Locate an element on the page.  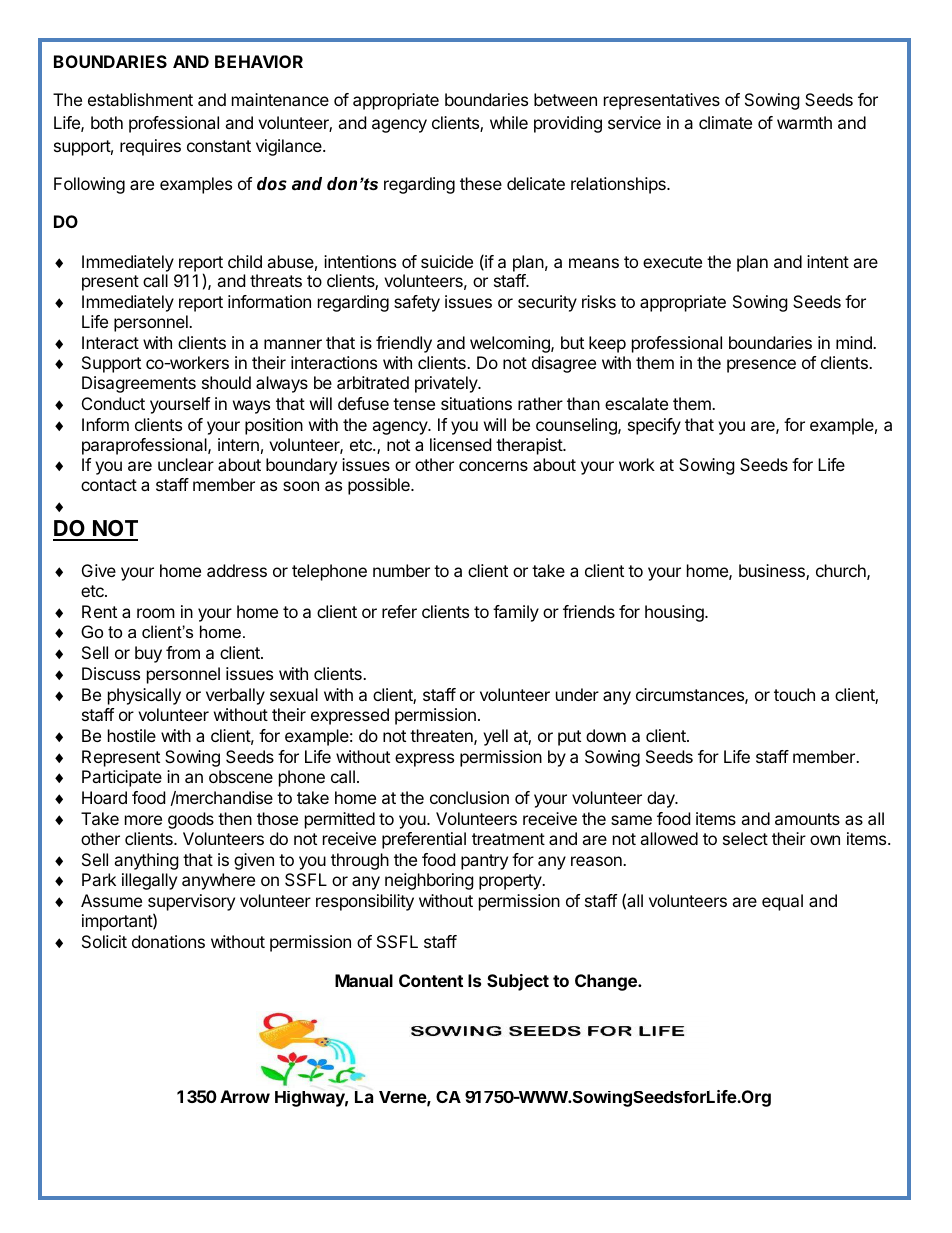
warmth is located at coordinates (804, 122).
